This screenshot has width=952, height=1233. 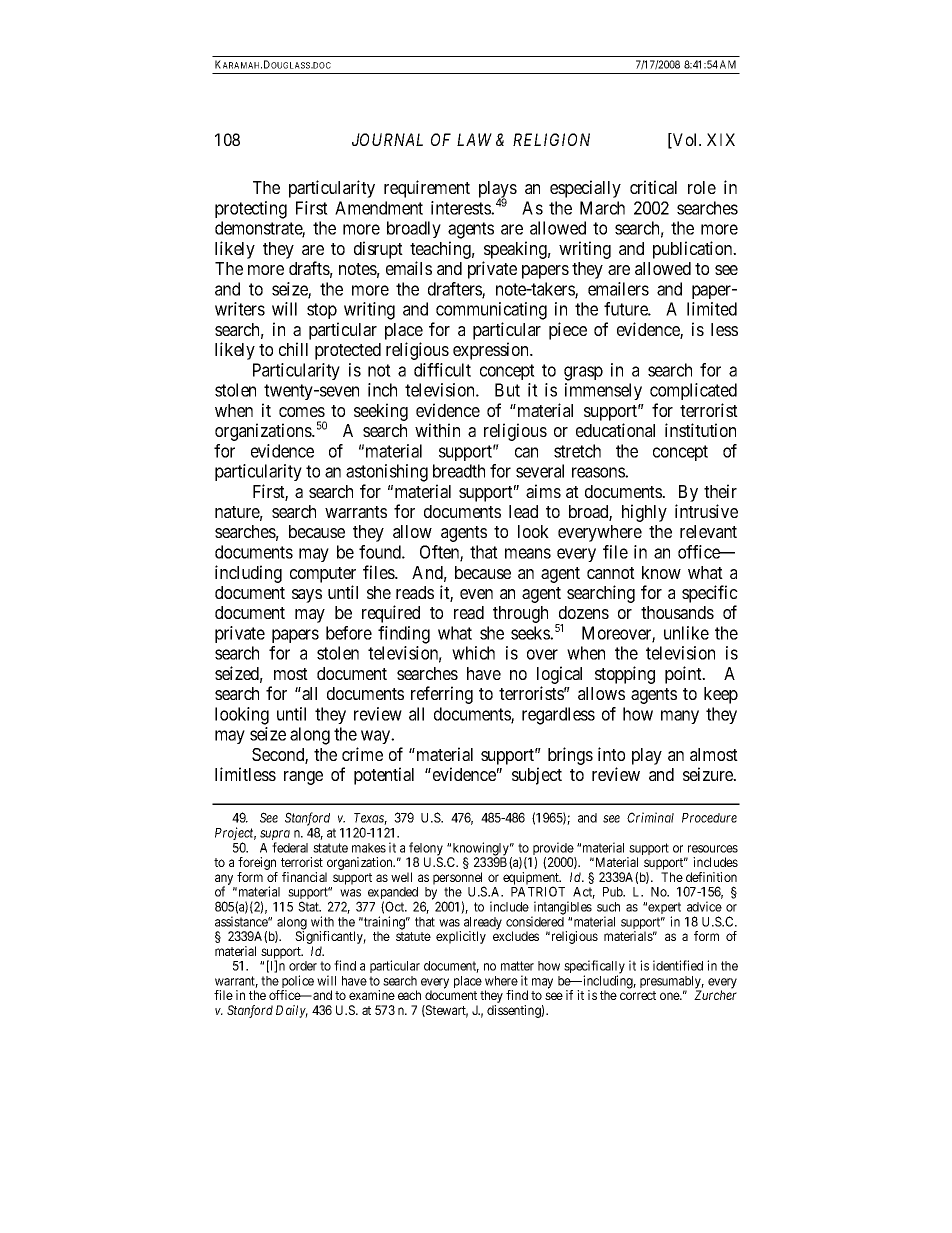 What do you see at coordinates (323, 575) in the screenshot?
I see `computer` at bounding box center [323, 575].
